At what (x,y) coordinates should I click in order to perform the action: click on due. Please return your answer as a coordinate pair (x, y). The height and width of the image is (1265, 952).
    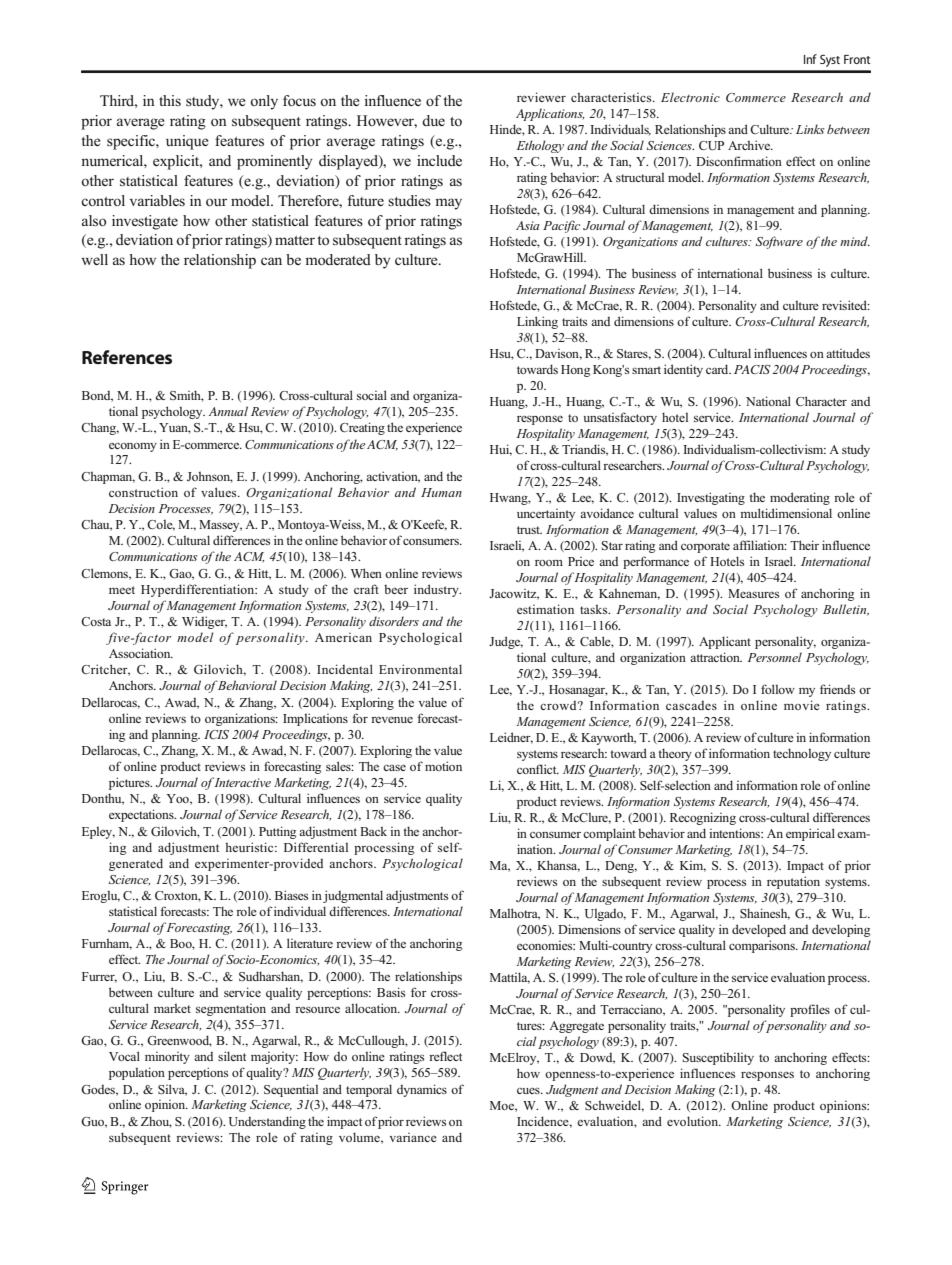
    Looking at the image, I should click on (433, 120).
